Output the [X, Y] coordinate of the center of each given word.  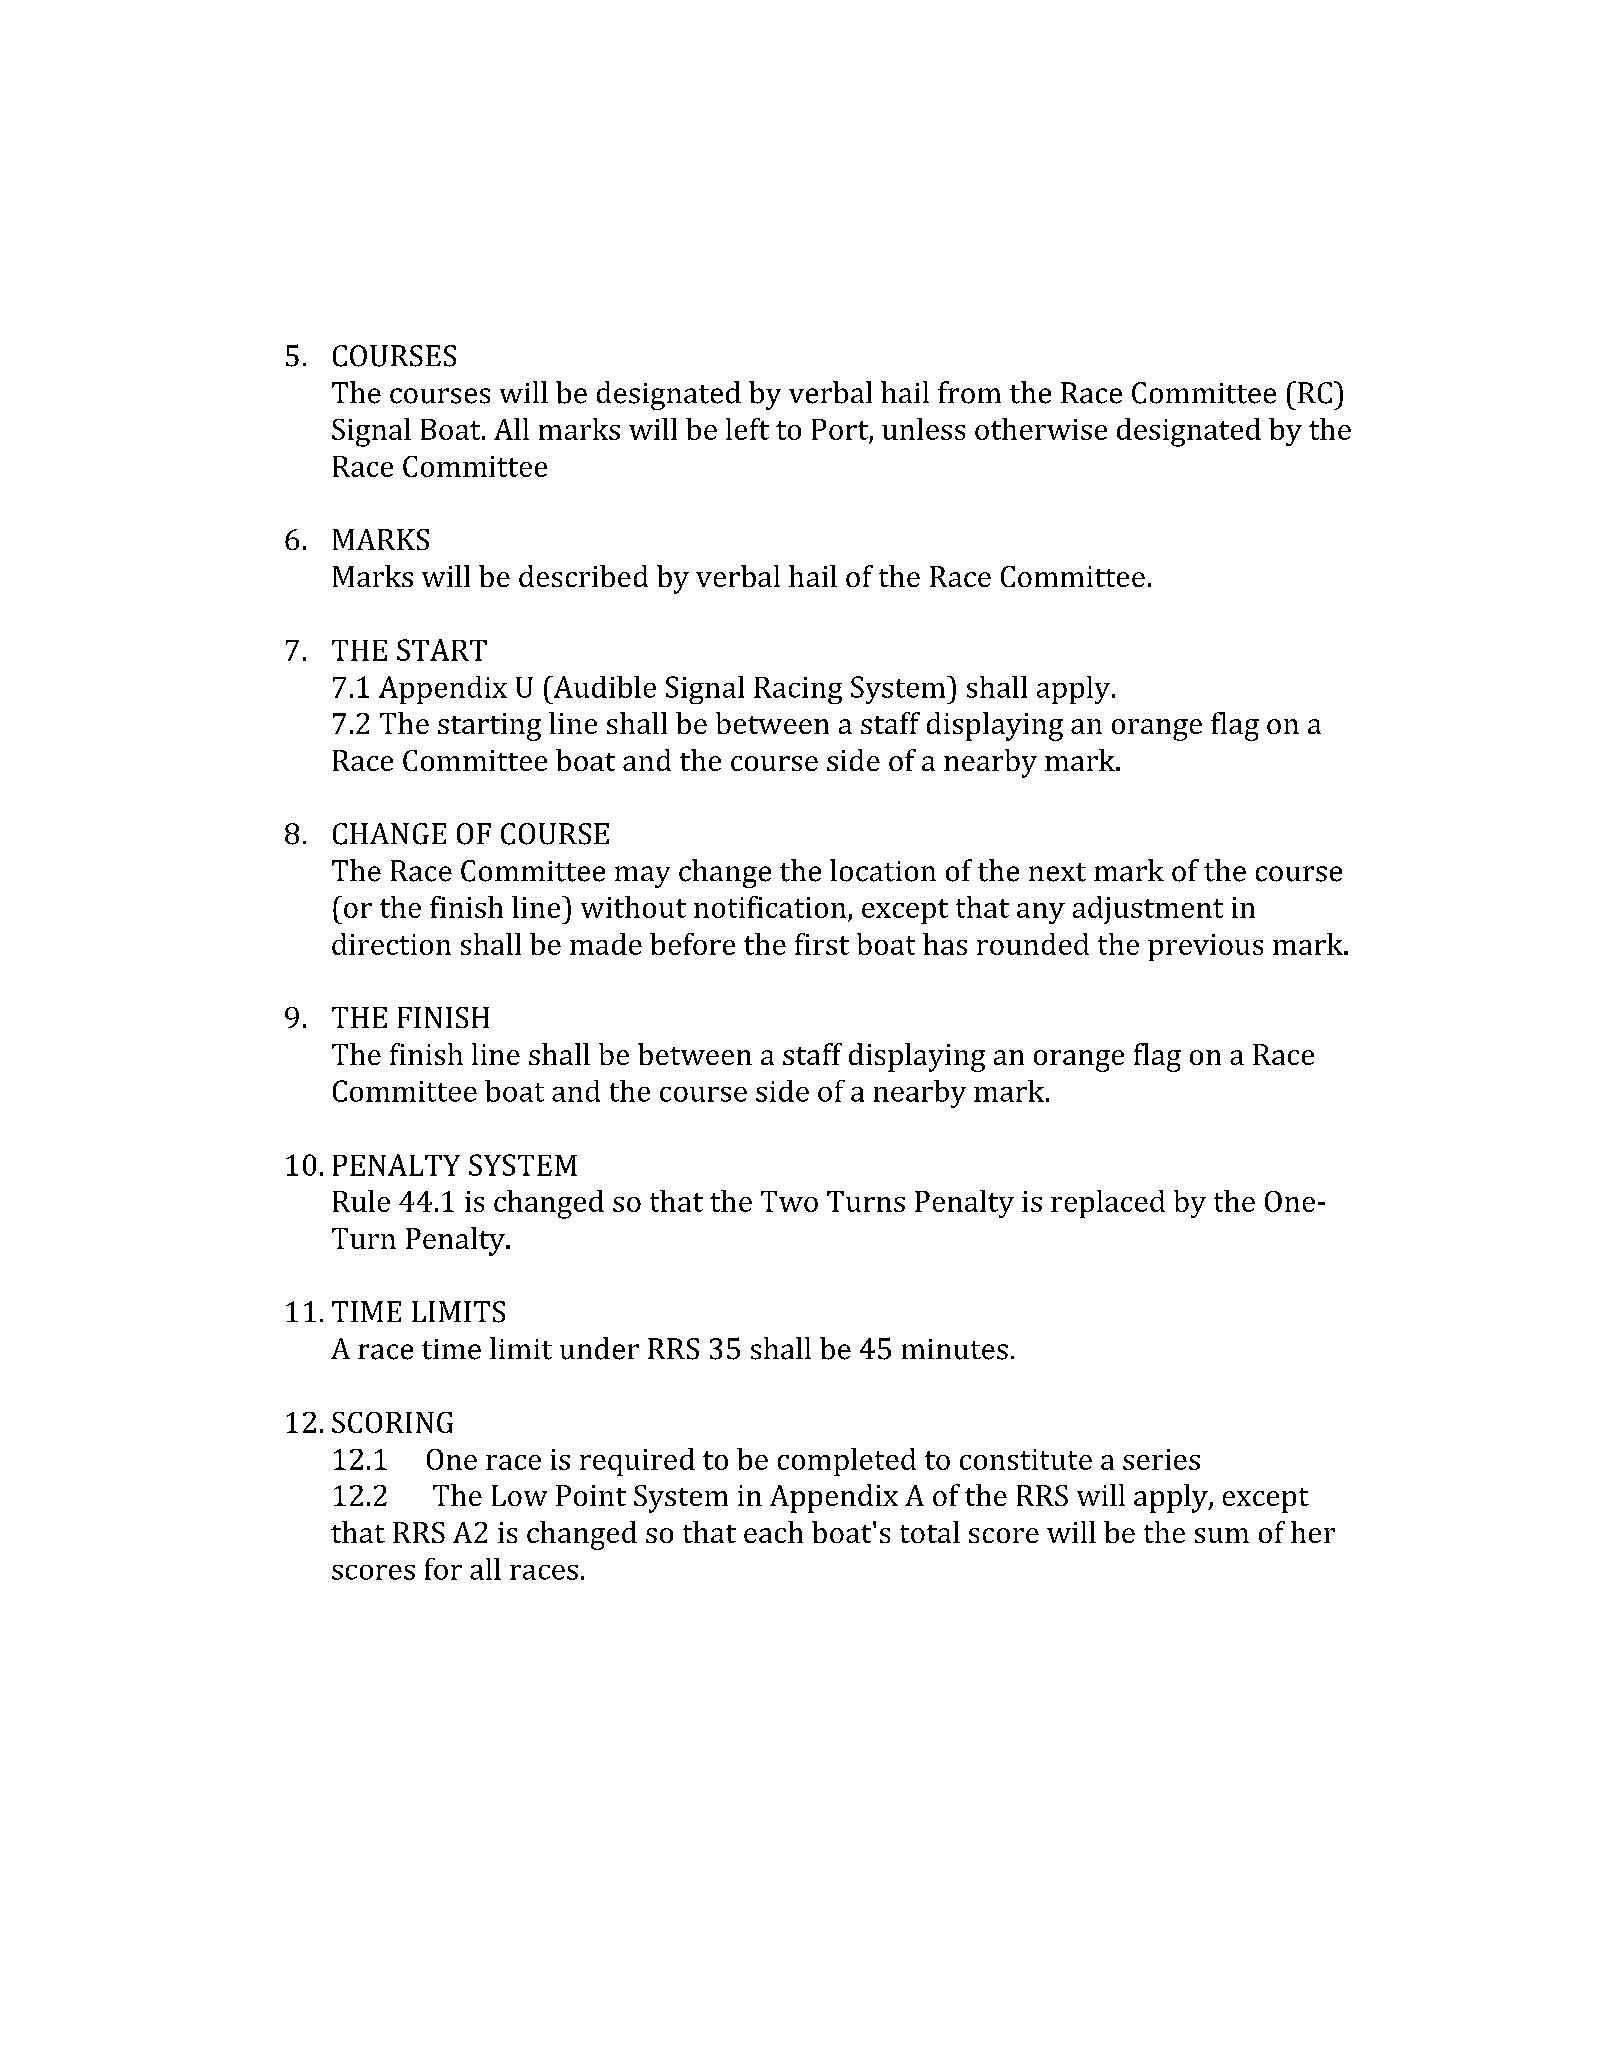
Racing [798, 690]
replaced [1108, 1204]
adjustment [1148, 910]
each [773, 1532]
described [583, 576]
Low [519, 1495]
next [1057, 872]
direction [391, 944]
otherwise [1041, 429]
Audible [603, 687]
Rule [361, 1201]
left [747, 429]
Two [789, 1201]
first [822, 944]
